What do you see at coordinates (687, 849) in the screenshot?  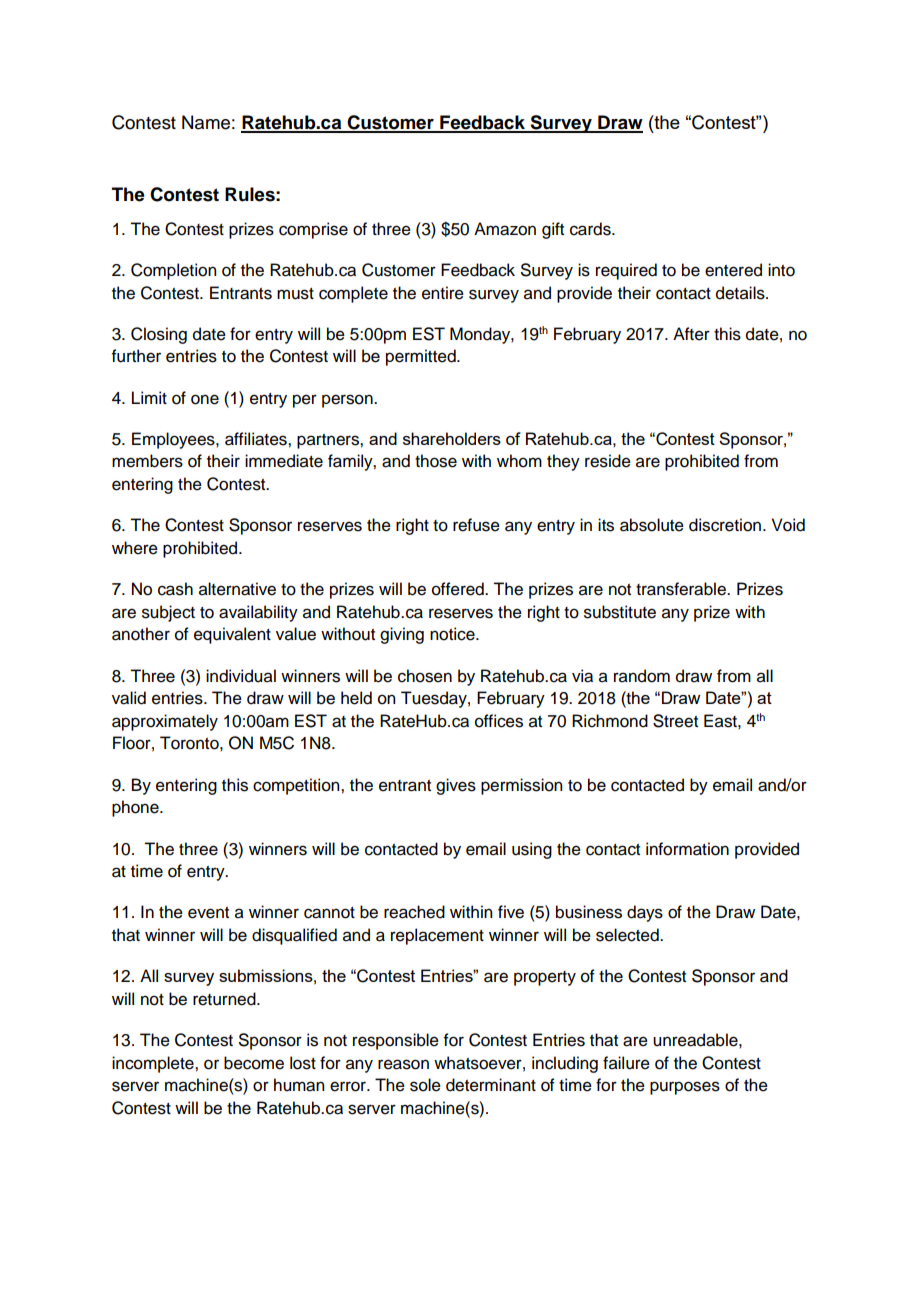 I see `information` at bounding box center [687, 849].
